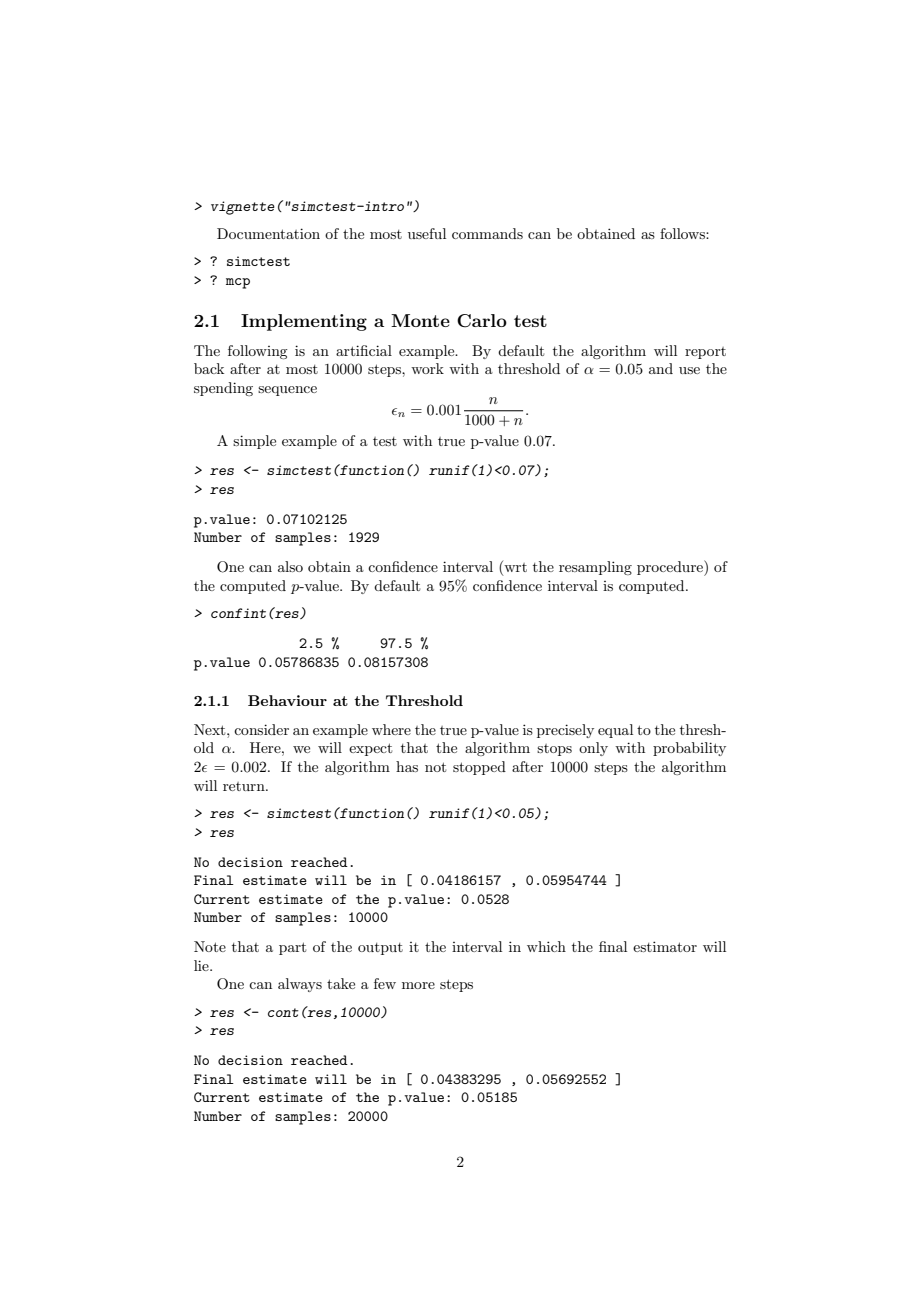  I want to click on probability, so click(689, 749).
